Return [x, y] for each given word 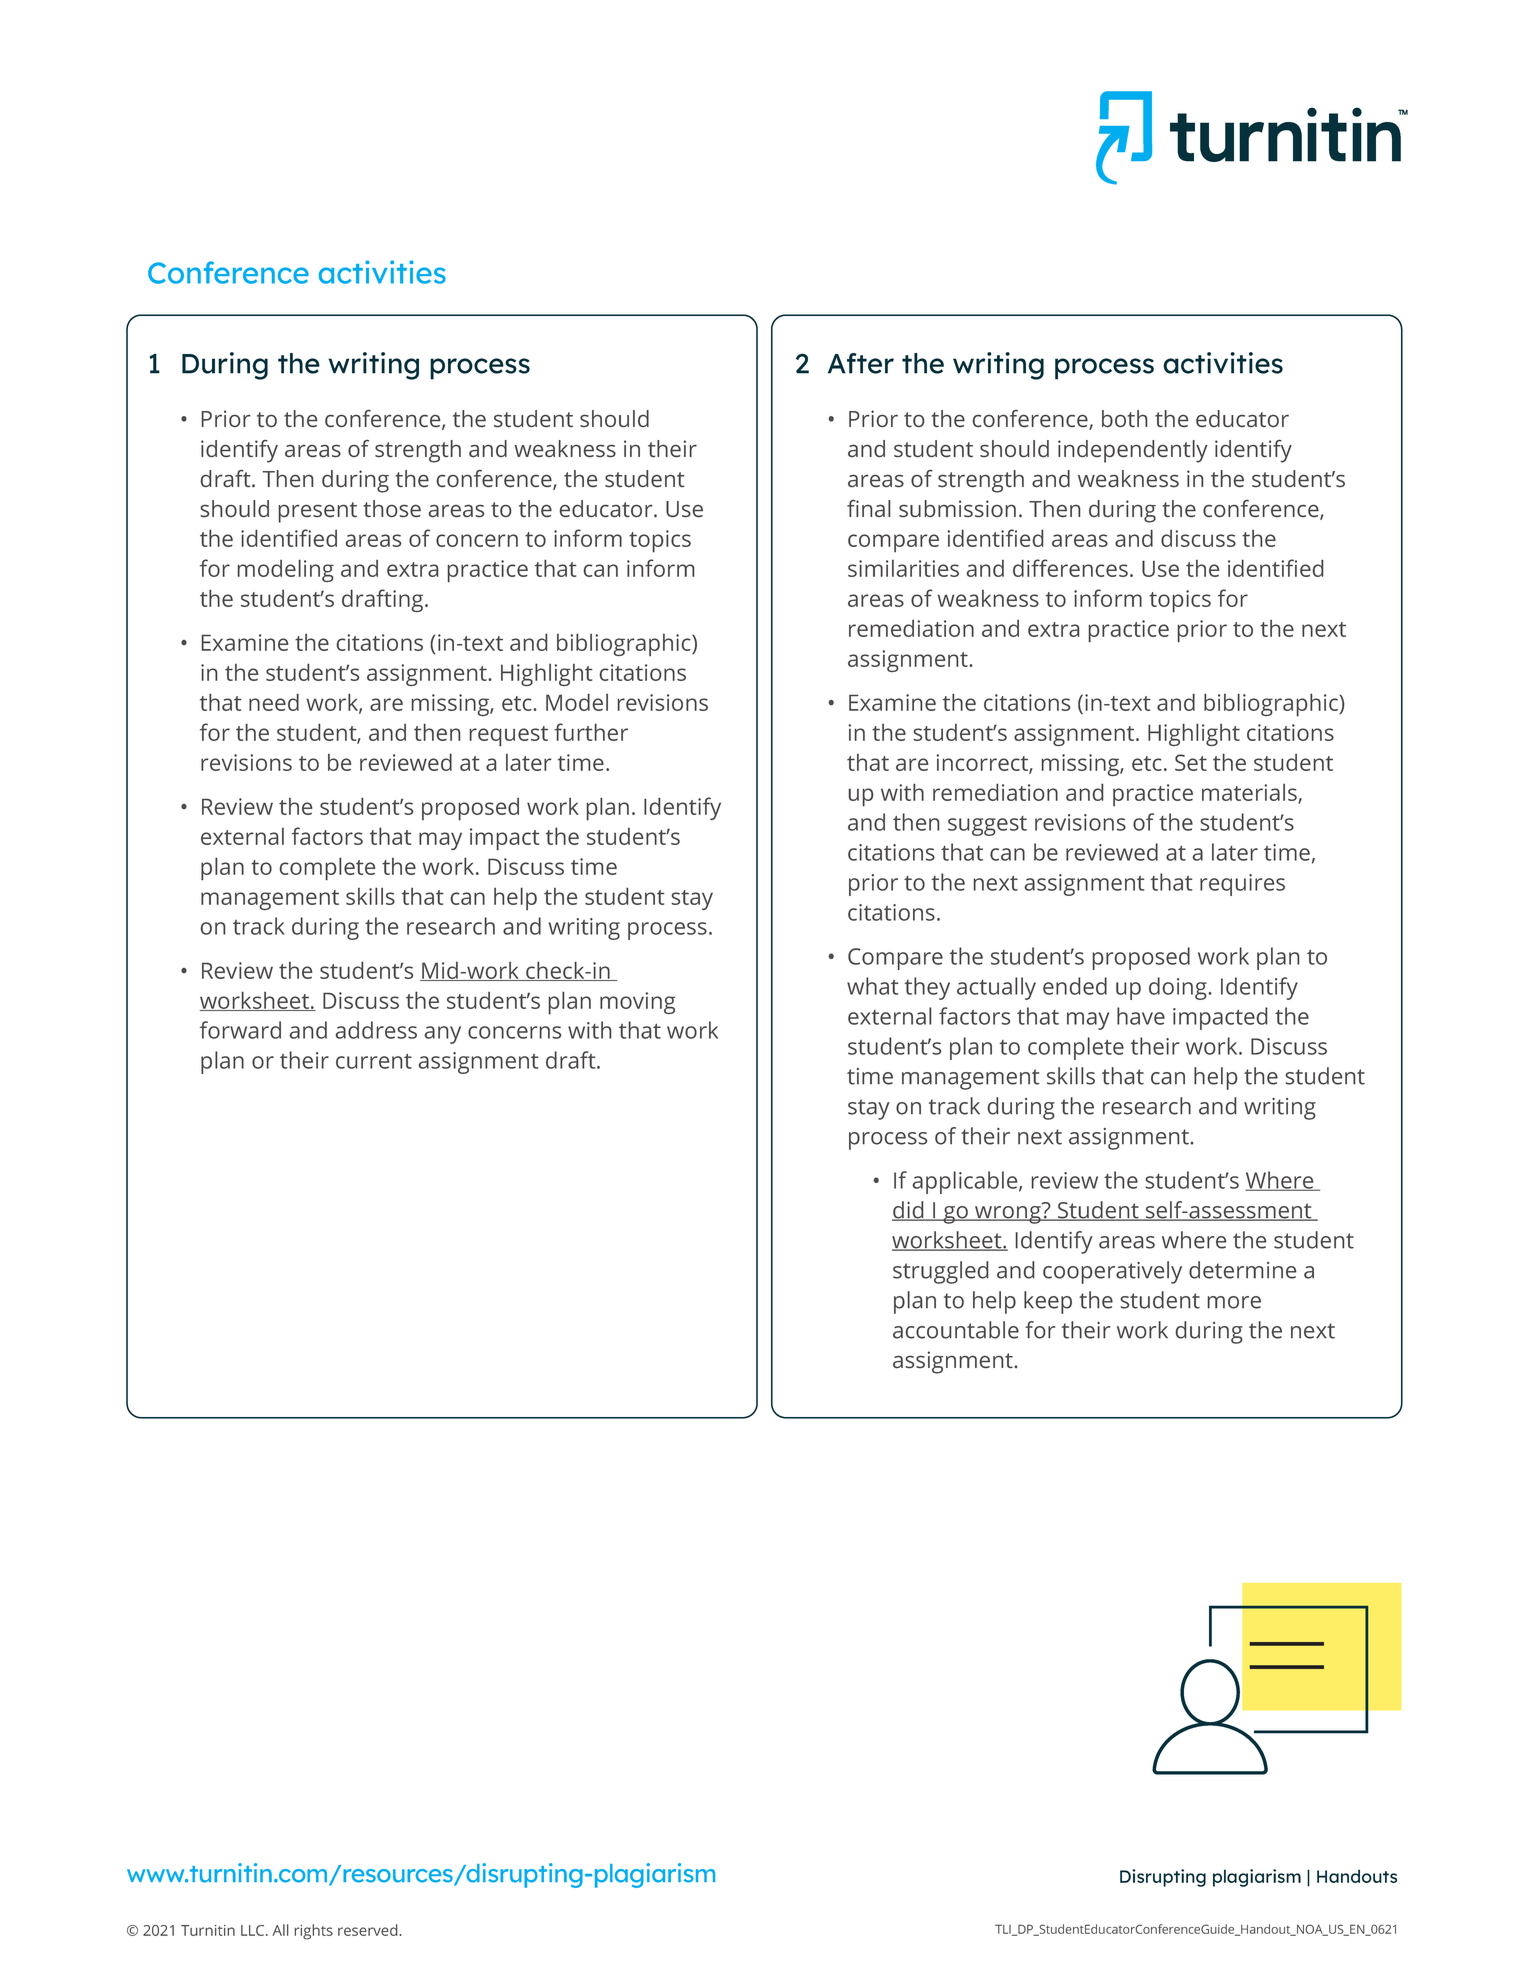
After [861, 363]
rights [313, 1932]
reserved [369, 1930]
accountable [956, 1330]
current [374, 1061]
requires [1242, 885]
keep [1048, 1302]
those [392, 508]
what [872, 986]
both [1124, 419]
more [1234, 1302]
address [376, 1030]
